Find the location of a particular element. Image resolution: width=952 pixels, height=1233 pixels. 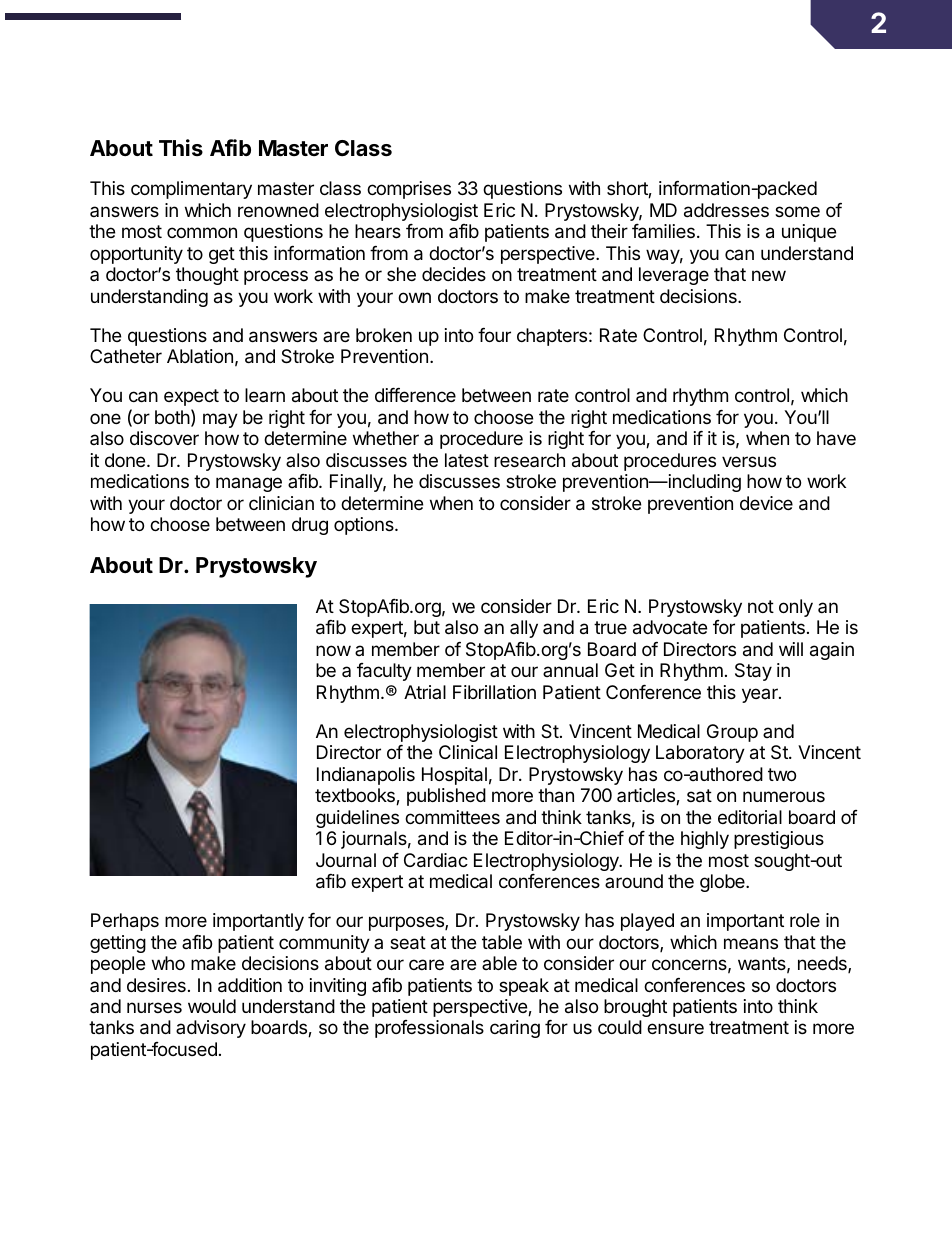

comprises is located at coordinates (409, 190).
